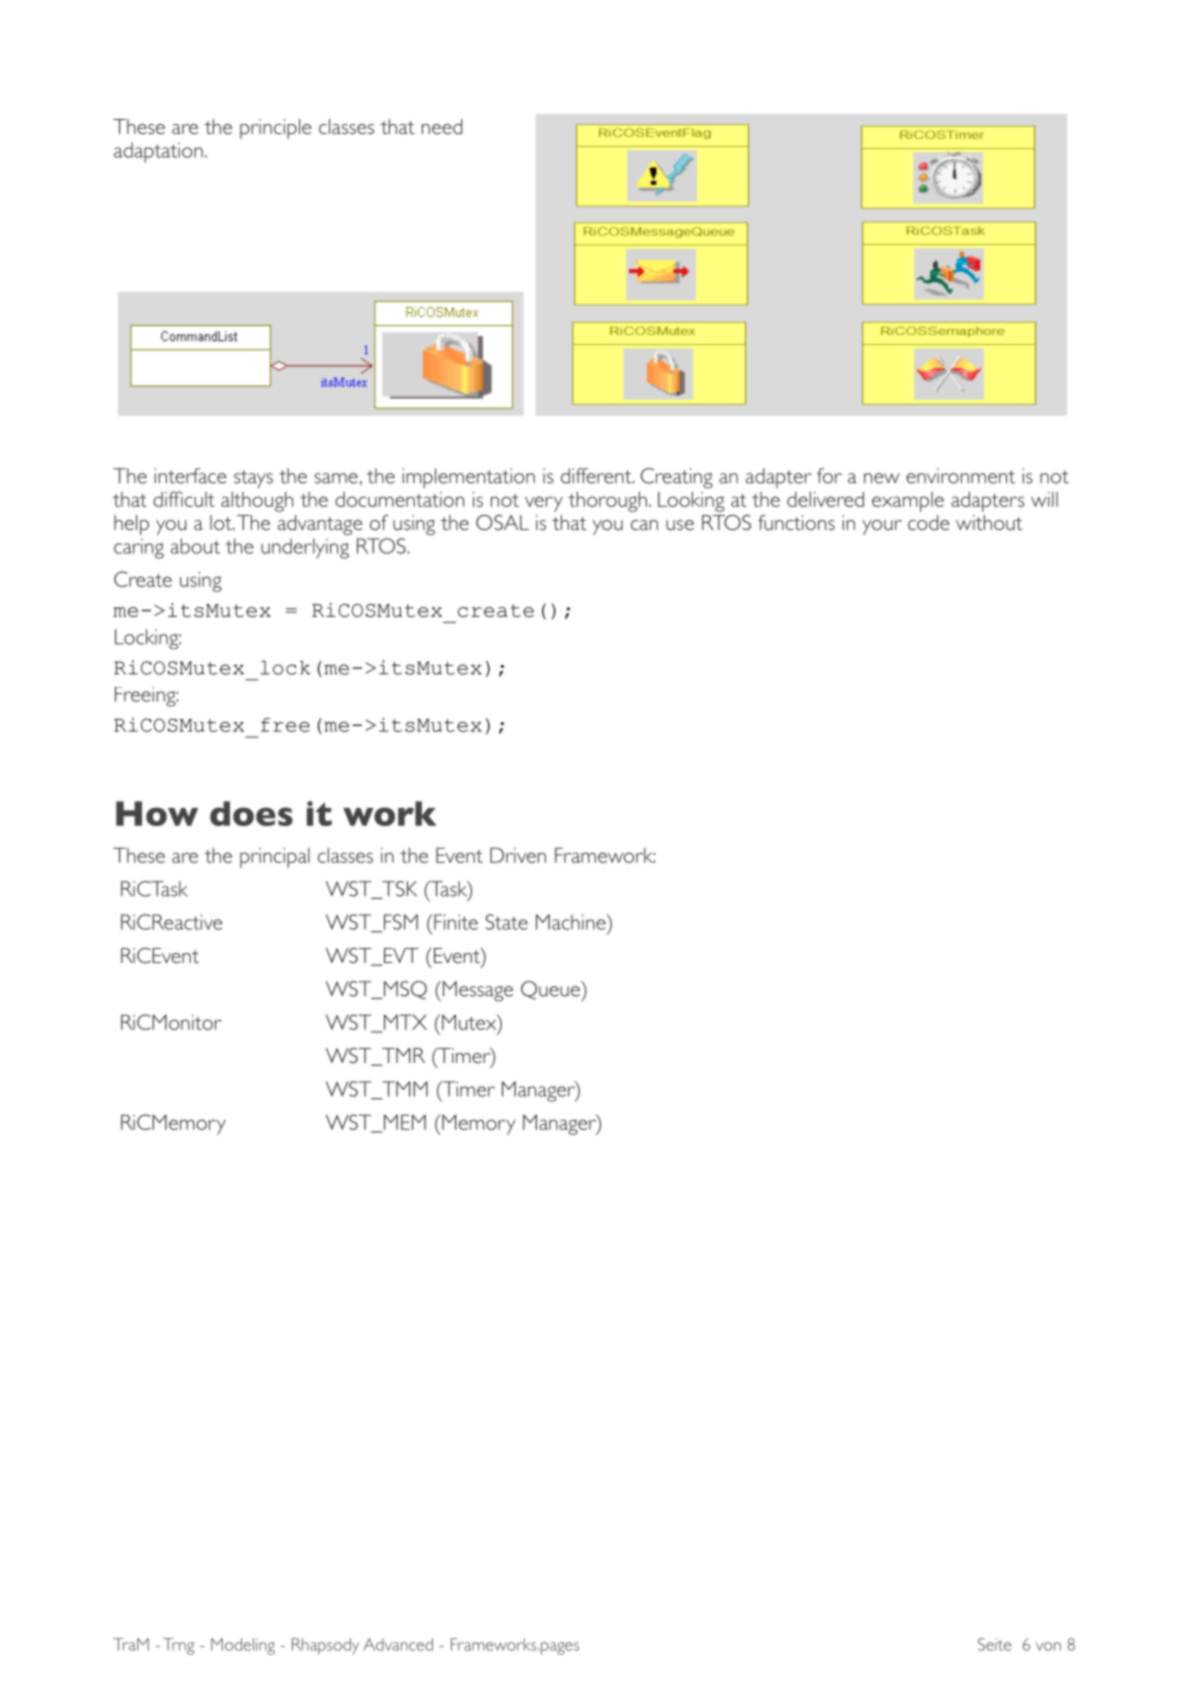 The width and height of the screenshot is (1189, 1683). Describe the element at coordinates (551, 991) in the screenshot. I see `Queue` at that location.
